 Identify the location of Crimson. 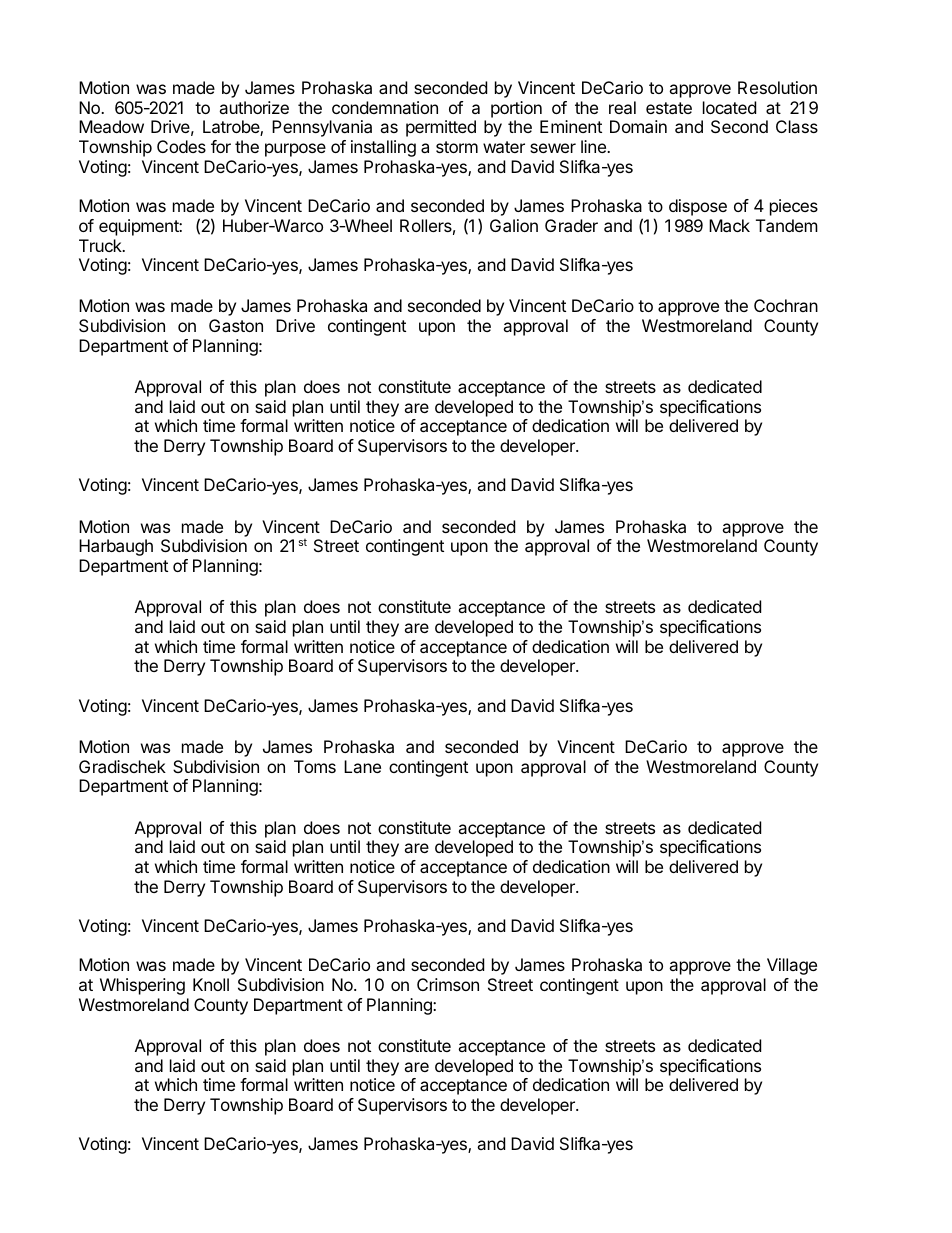
(448, 984).
